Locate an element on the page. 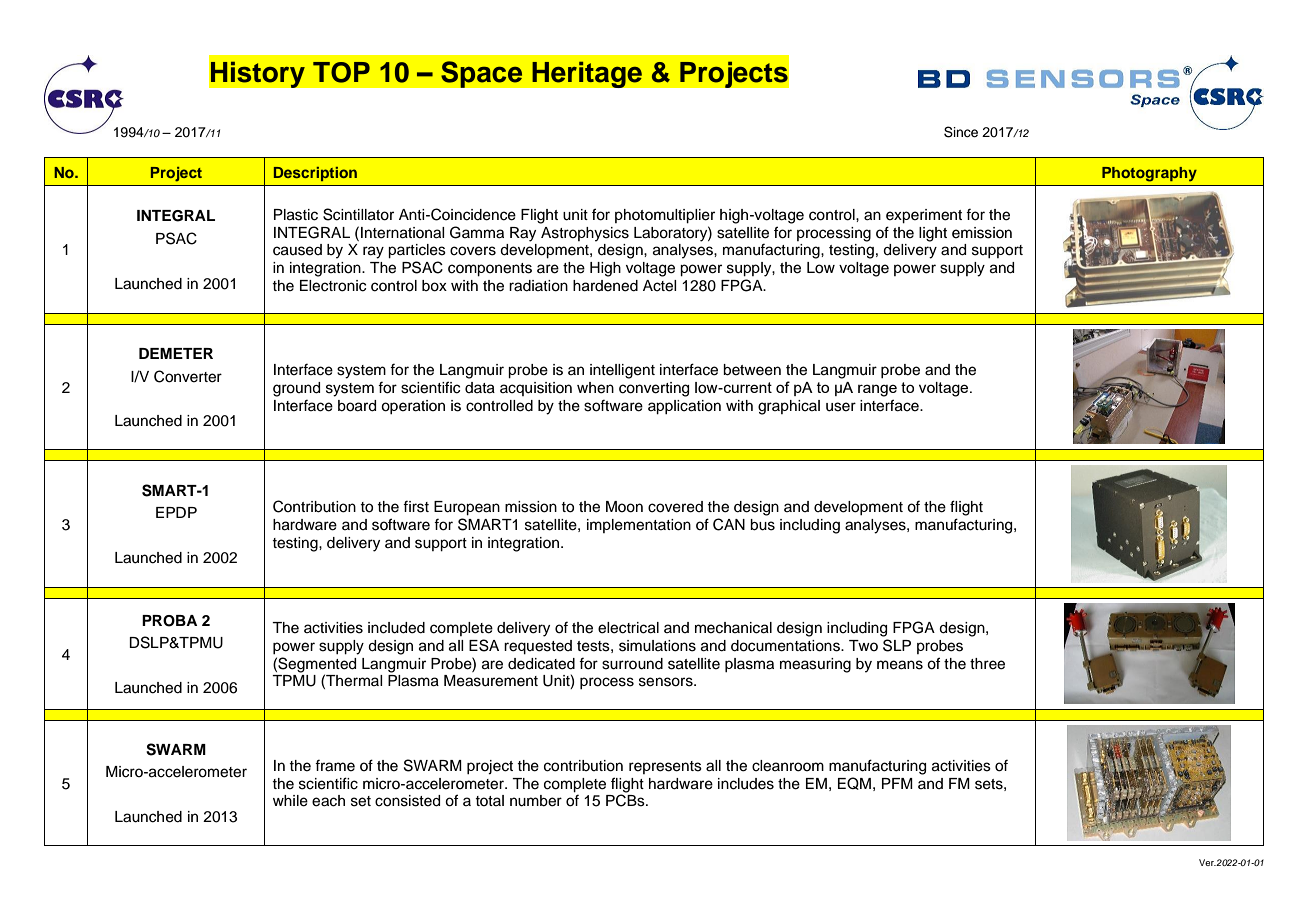 This document has height=924, width=1308. board is located at coordinates (357, 406).
